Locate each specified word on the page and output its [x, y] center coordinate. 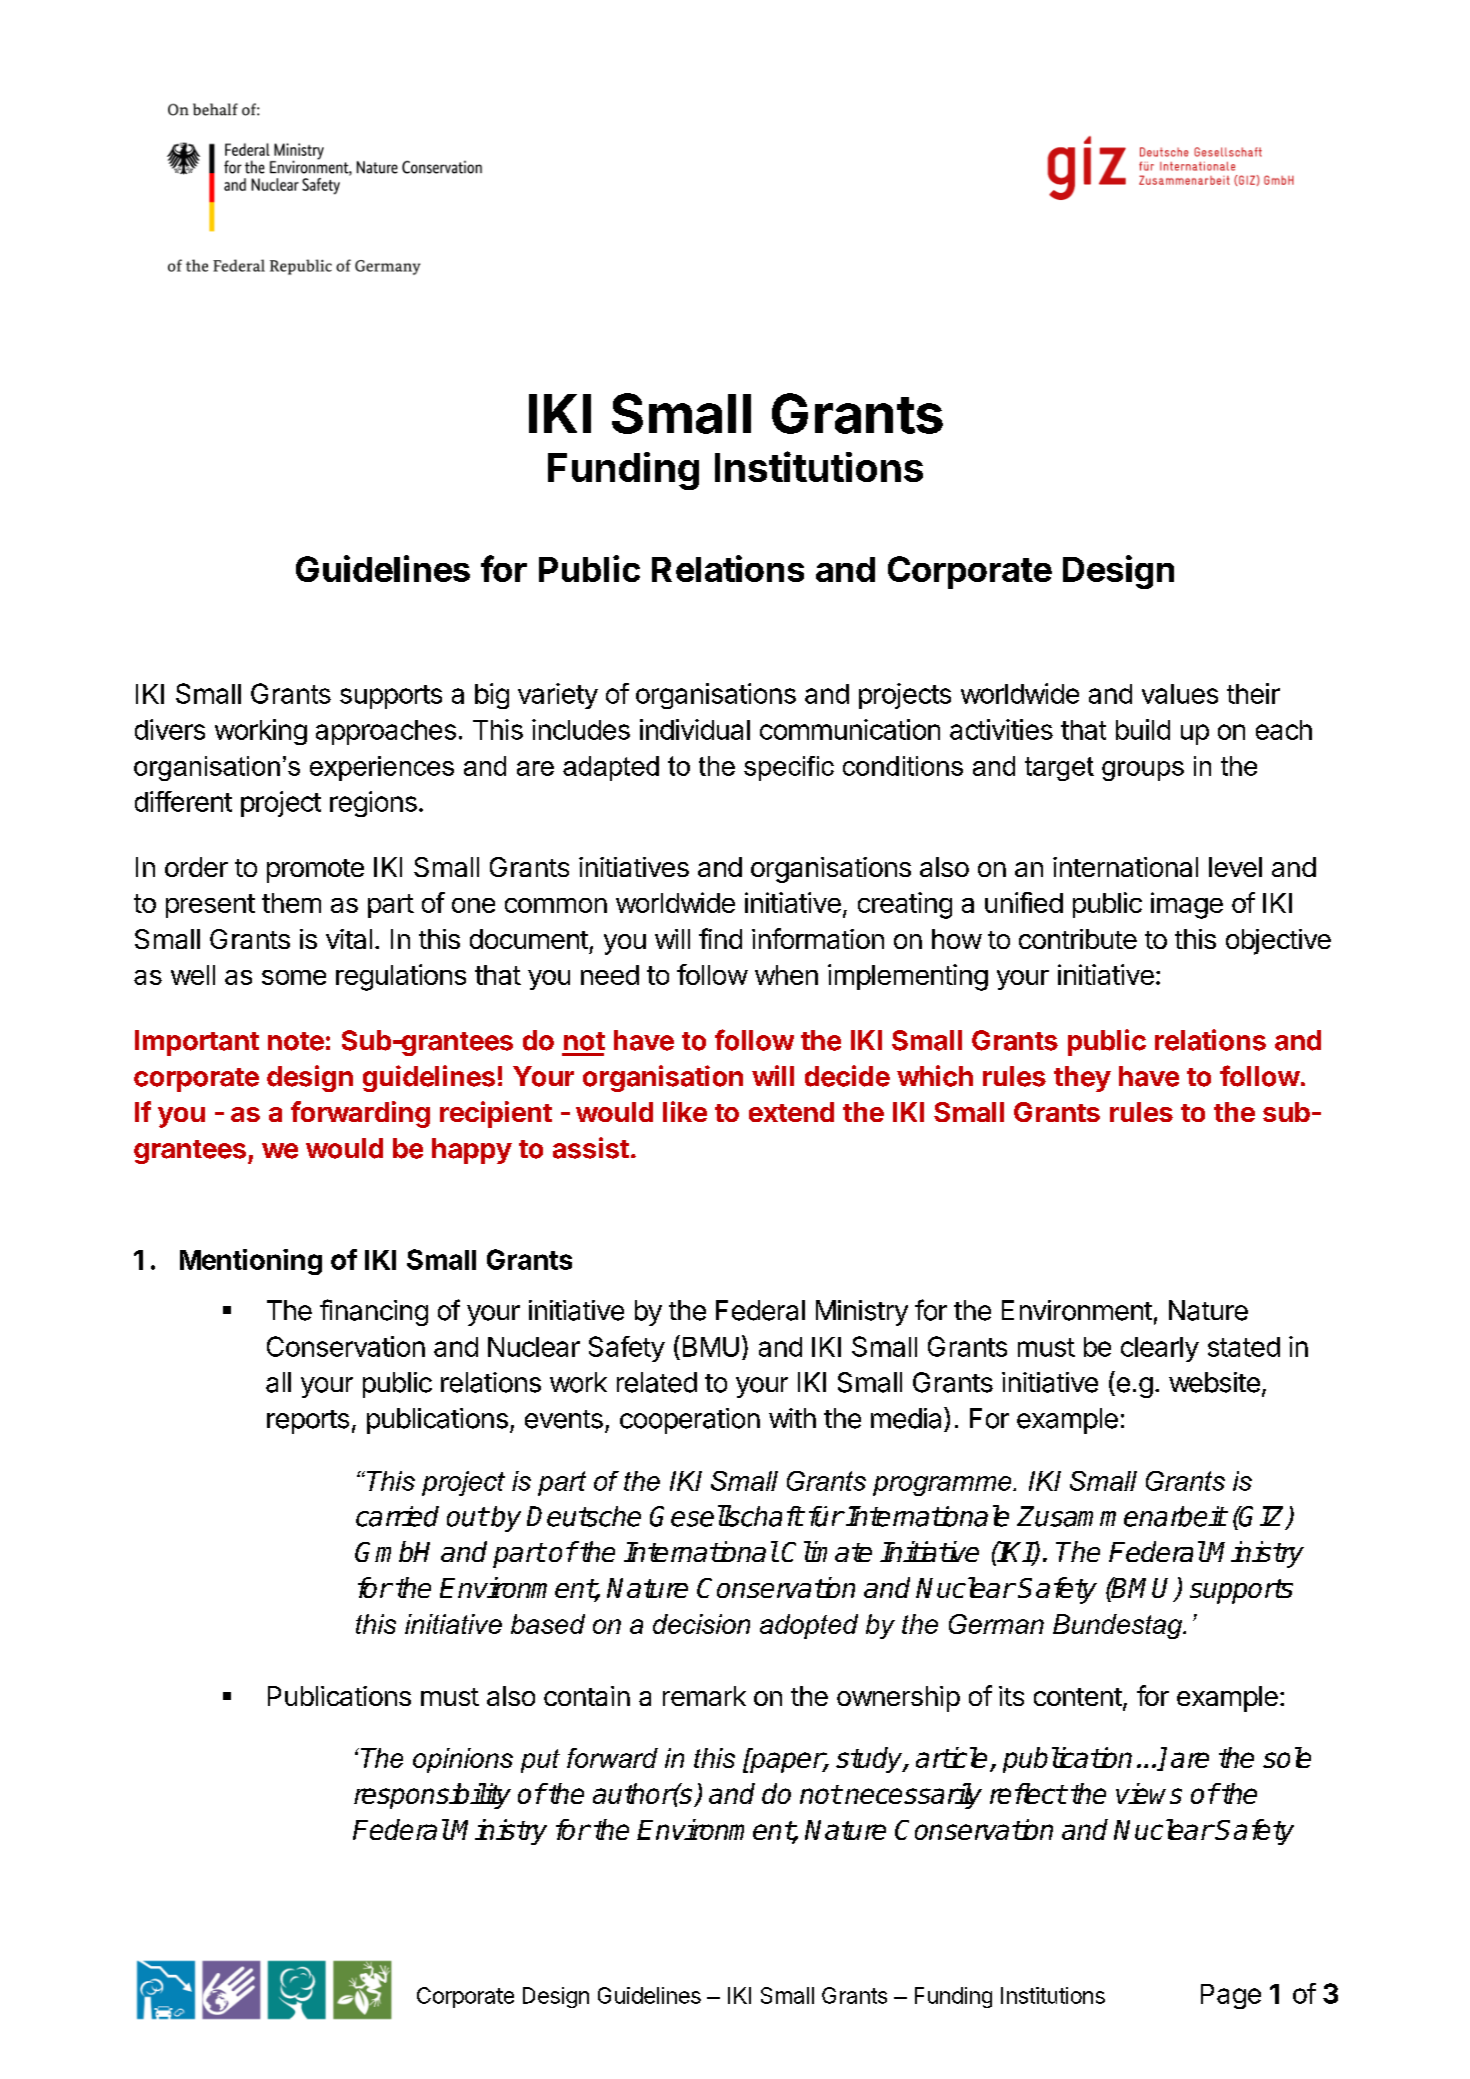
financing [374, 1312]
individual [695, 729]
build [1143, 729]
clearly [1160, 1349]
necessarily [913, 1796]
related [657, 1382]
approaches [386, 732]
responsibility [432, 1796]
